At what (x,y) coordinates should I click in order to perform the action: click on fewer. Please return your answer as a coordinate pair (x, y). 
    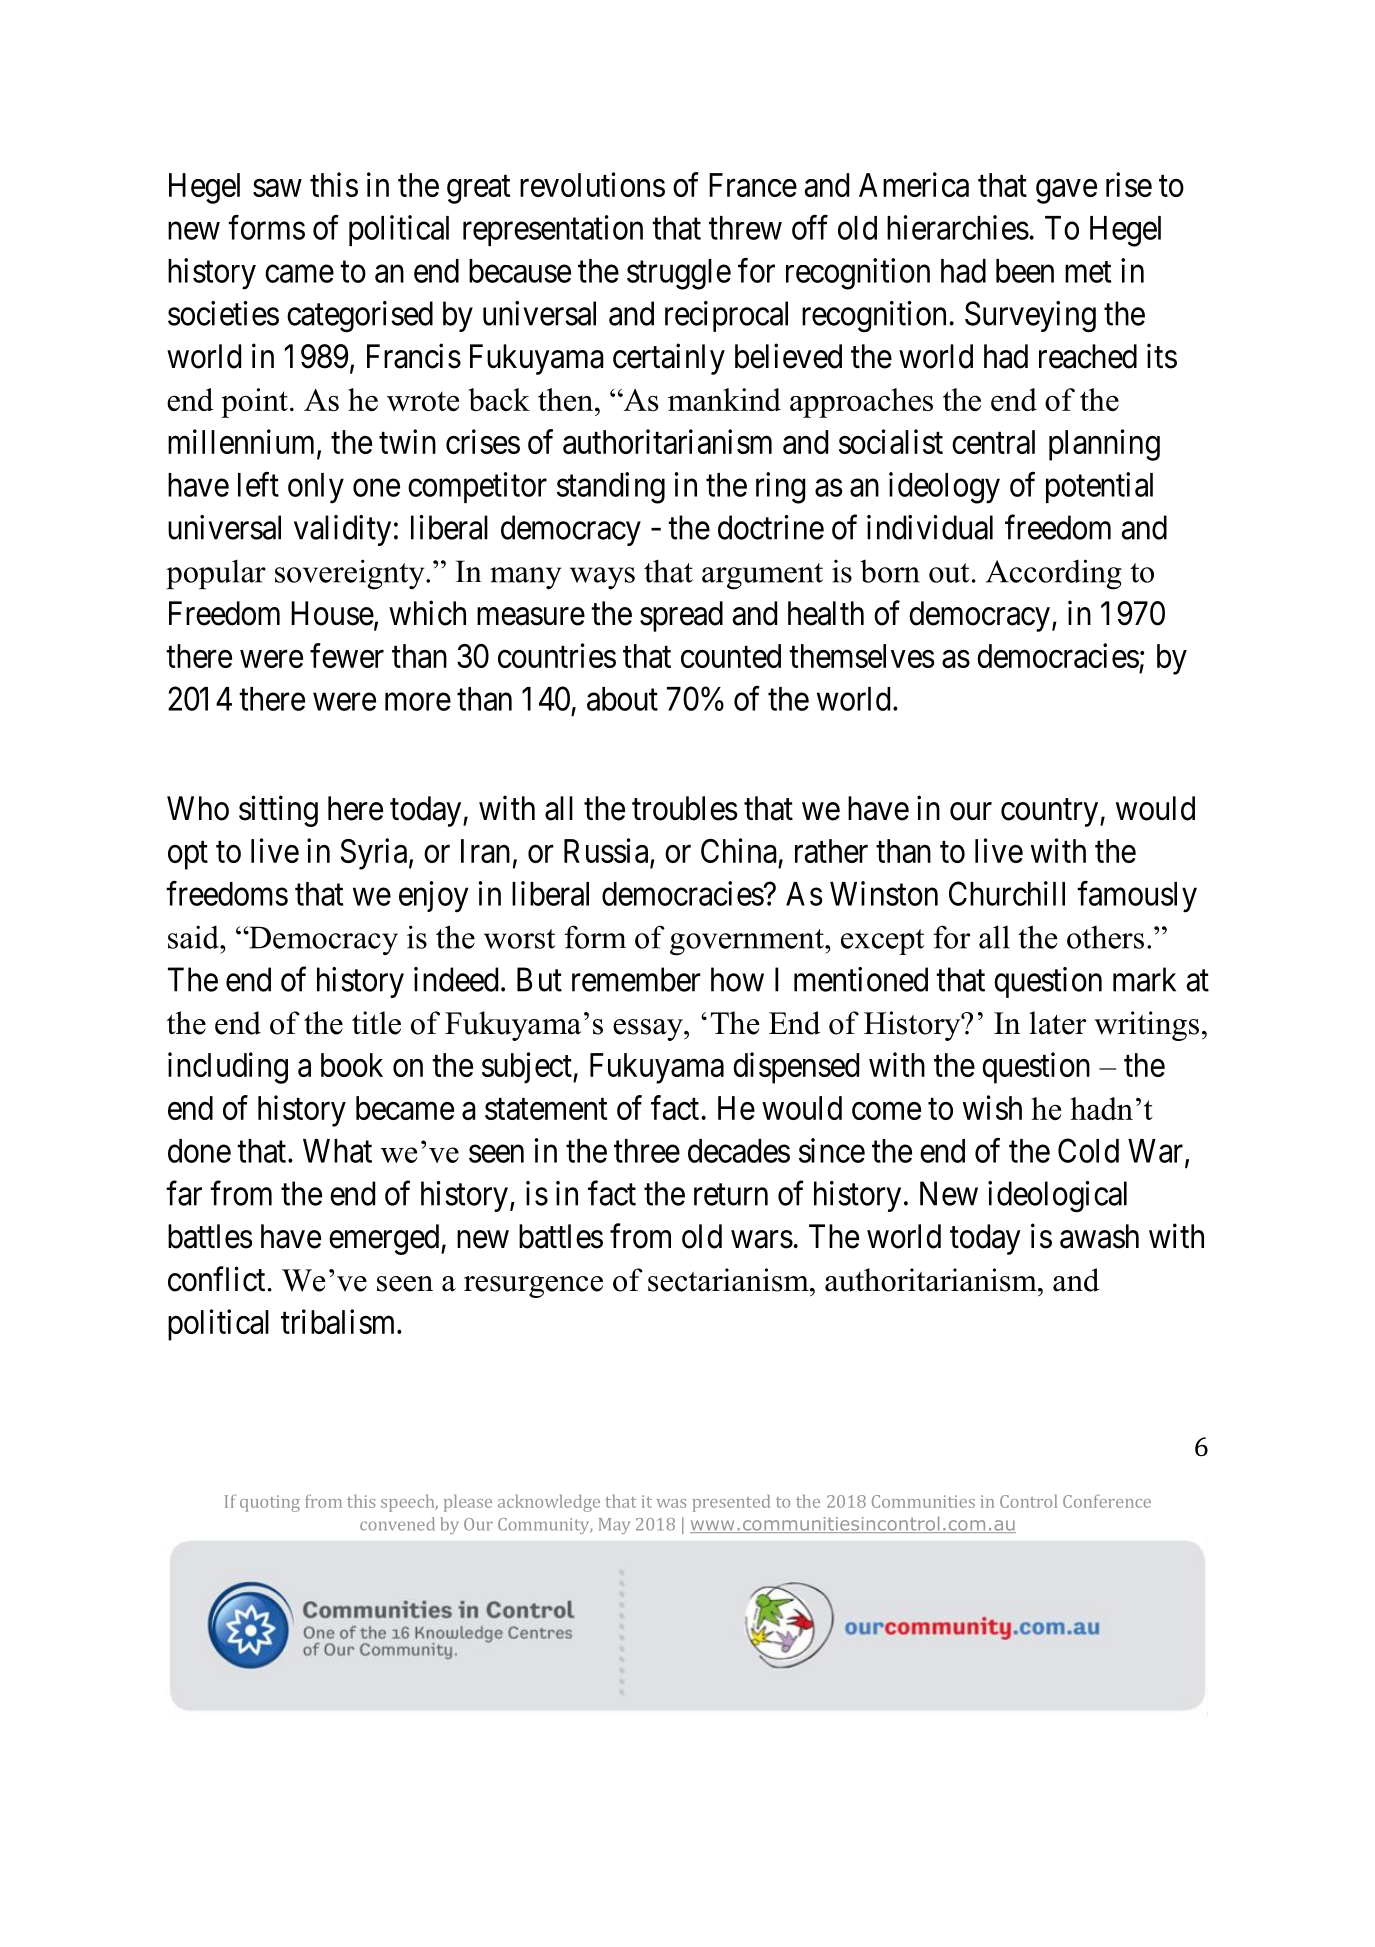
    Looking at the image, I should click on (347, 655).
